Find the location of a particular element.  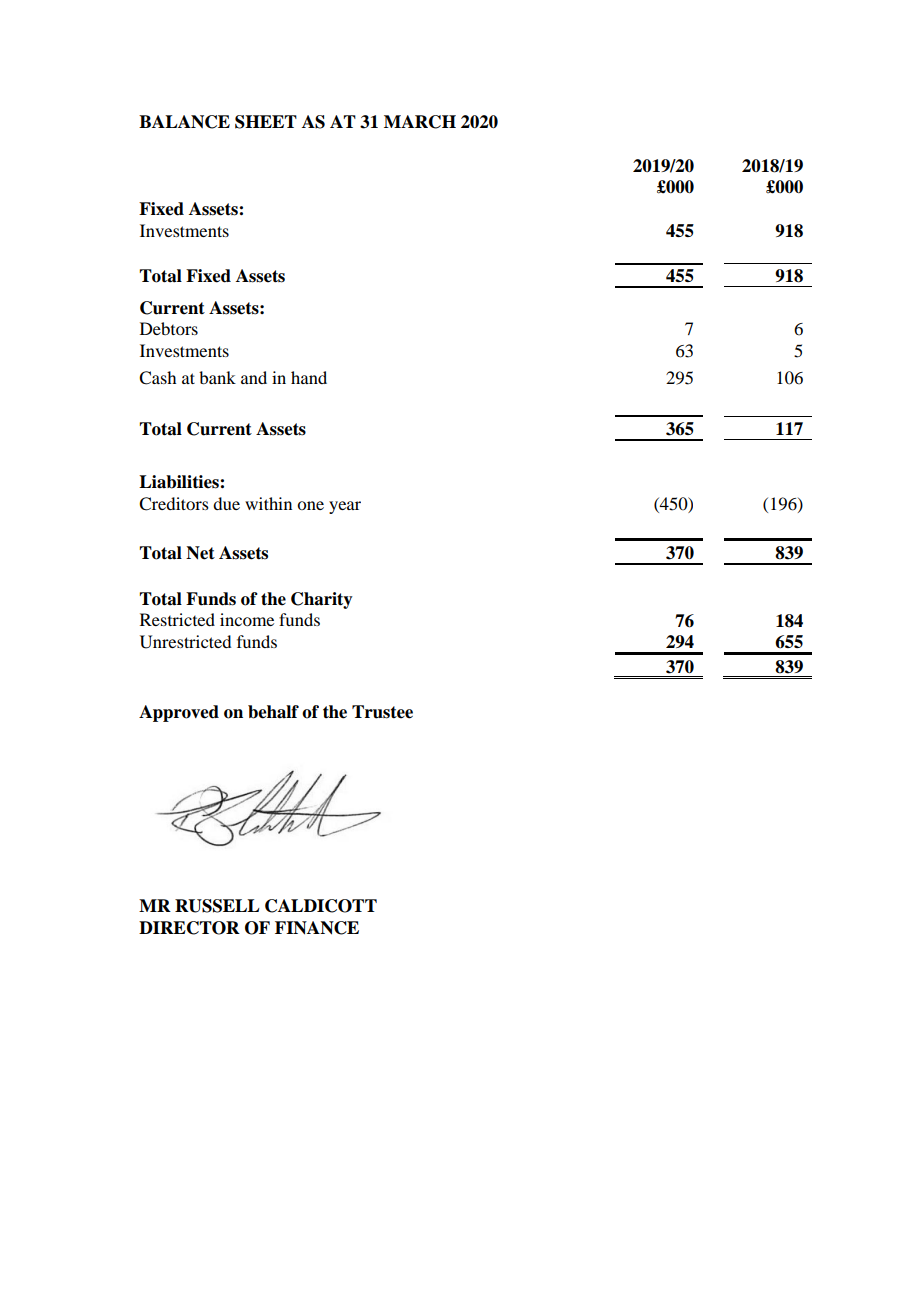

BALANCE is located at coordinates (184, 122).
